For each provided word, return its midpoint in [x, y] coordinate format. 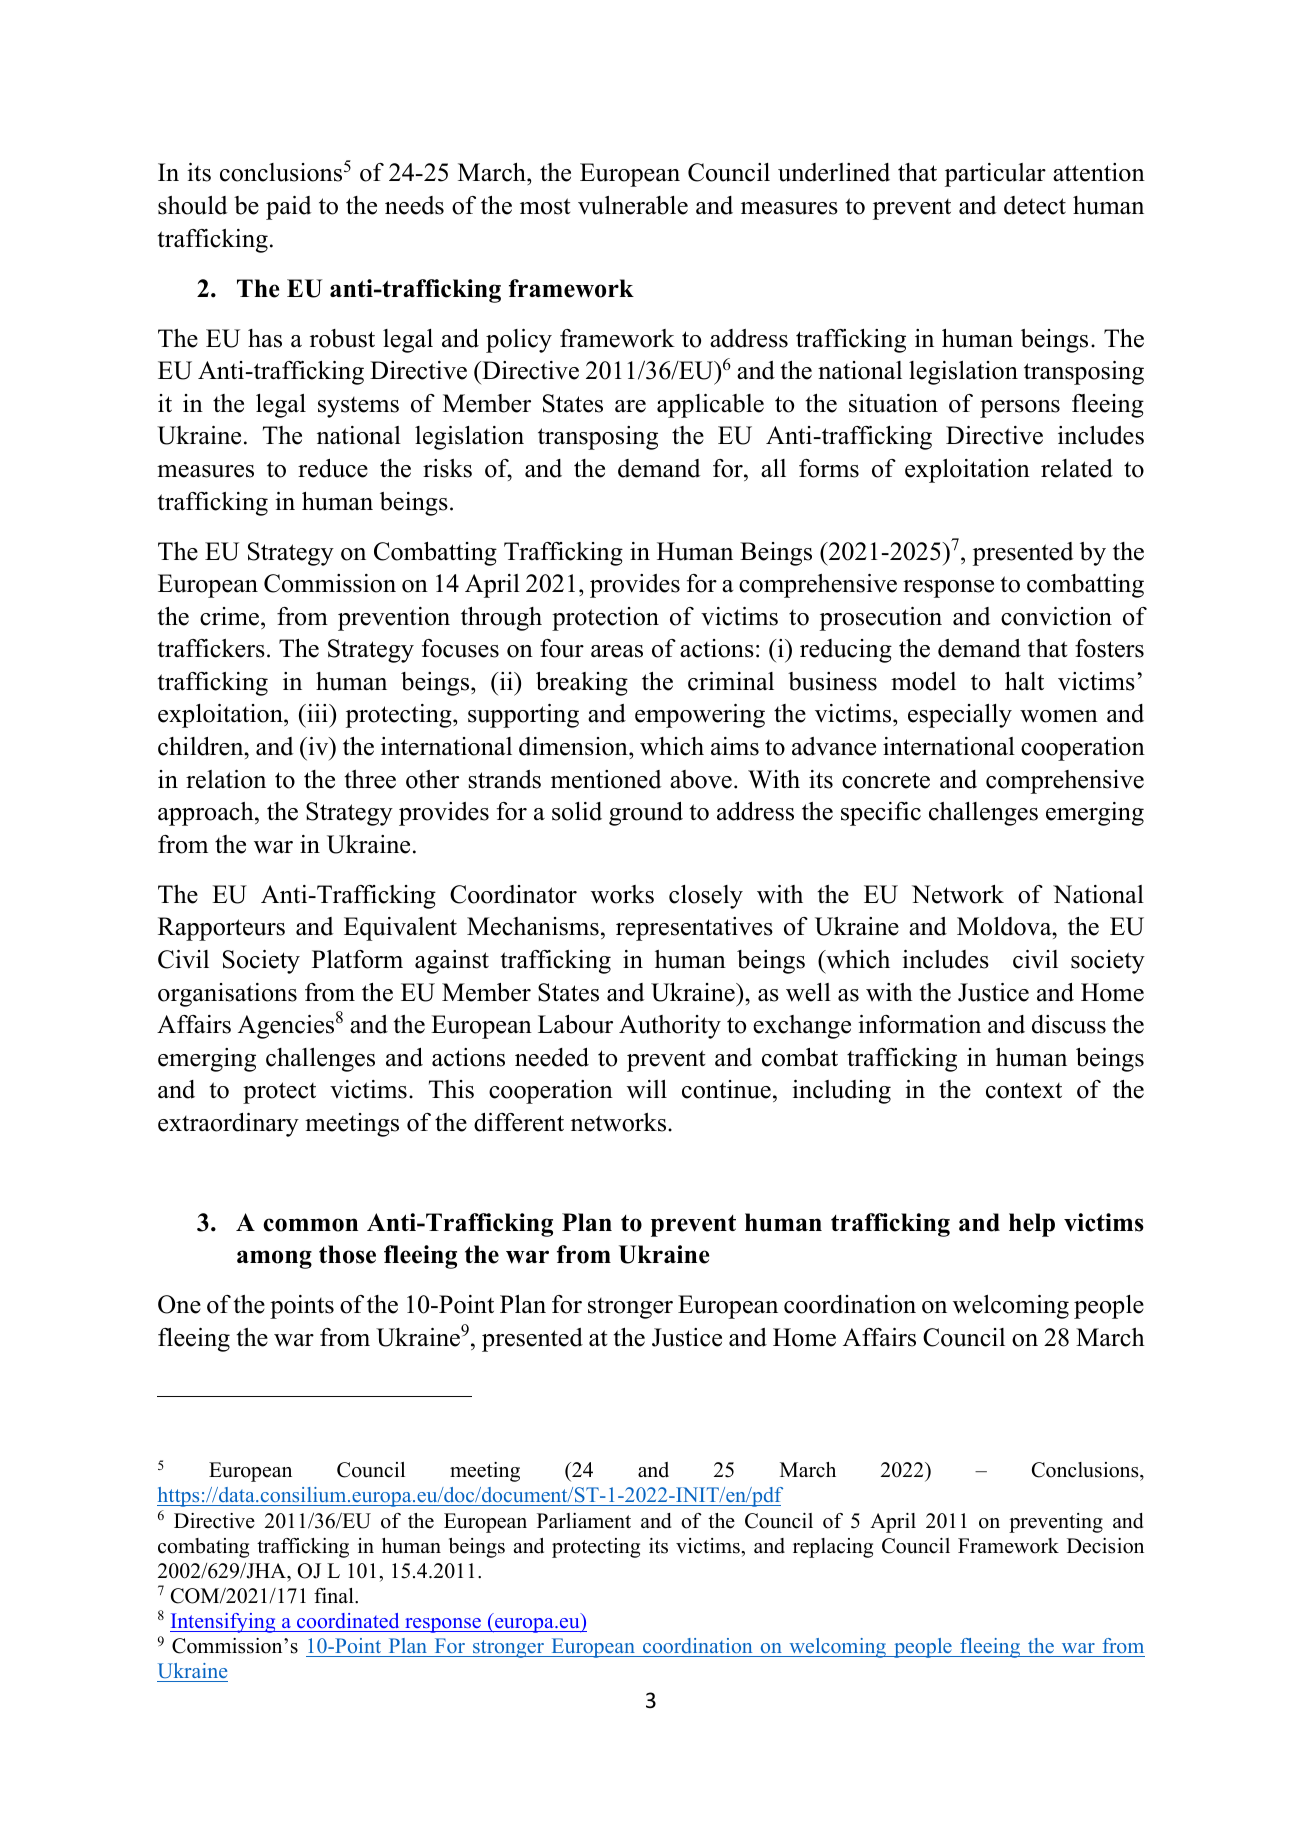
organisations [227, 995]
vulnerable [633, 205]
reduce [333, 468]
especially [960, 716]
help [1032, 1225]
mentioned [606, 779]
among [274, 1259]
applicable [710, 406]
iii [317, 713]
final [335, 1595]
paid [288, 208]
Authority [670, 1027]
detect [1035, 205]
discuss [1069, 1024]
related [1077, 468]
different [519, 1122]
